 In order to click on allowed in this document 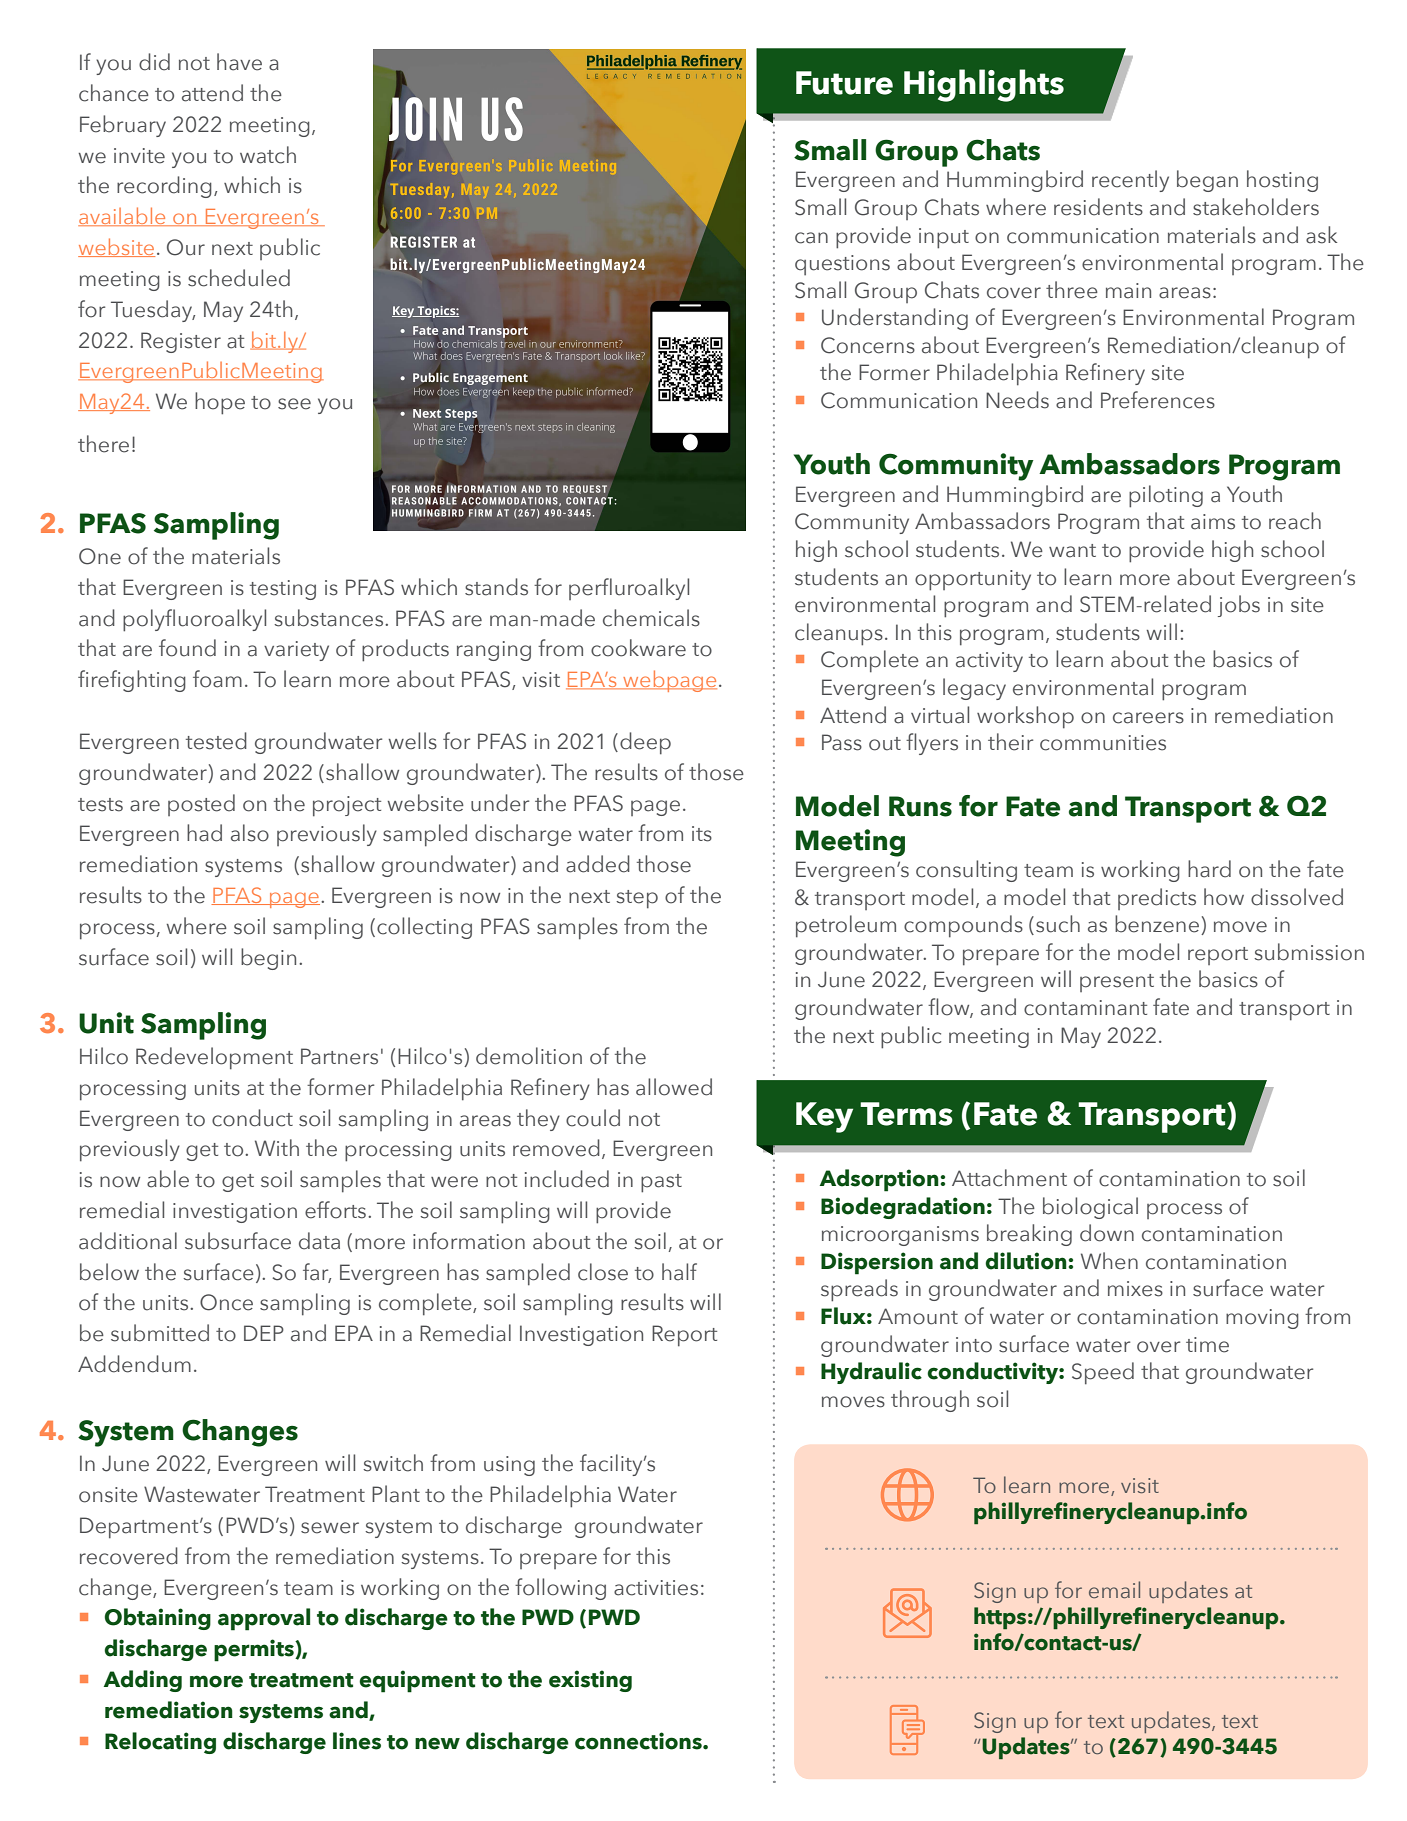, I will do `click(674, 1087)`.
